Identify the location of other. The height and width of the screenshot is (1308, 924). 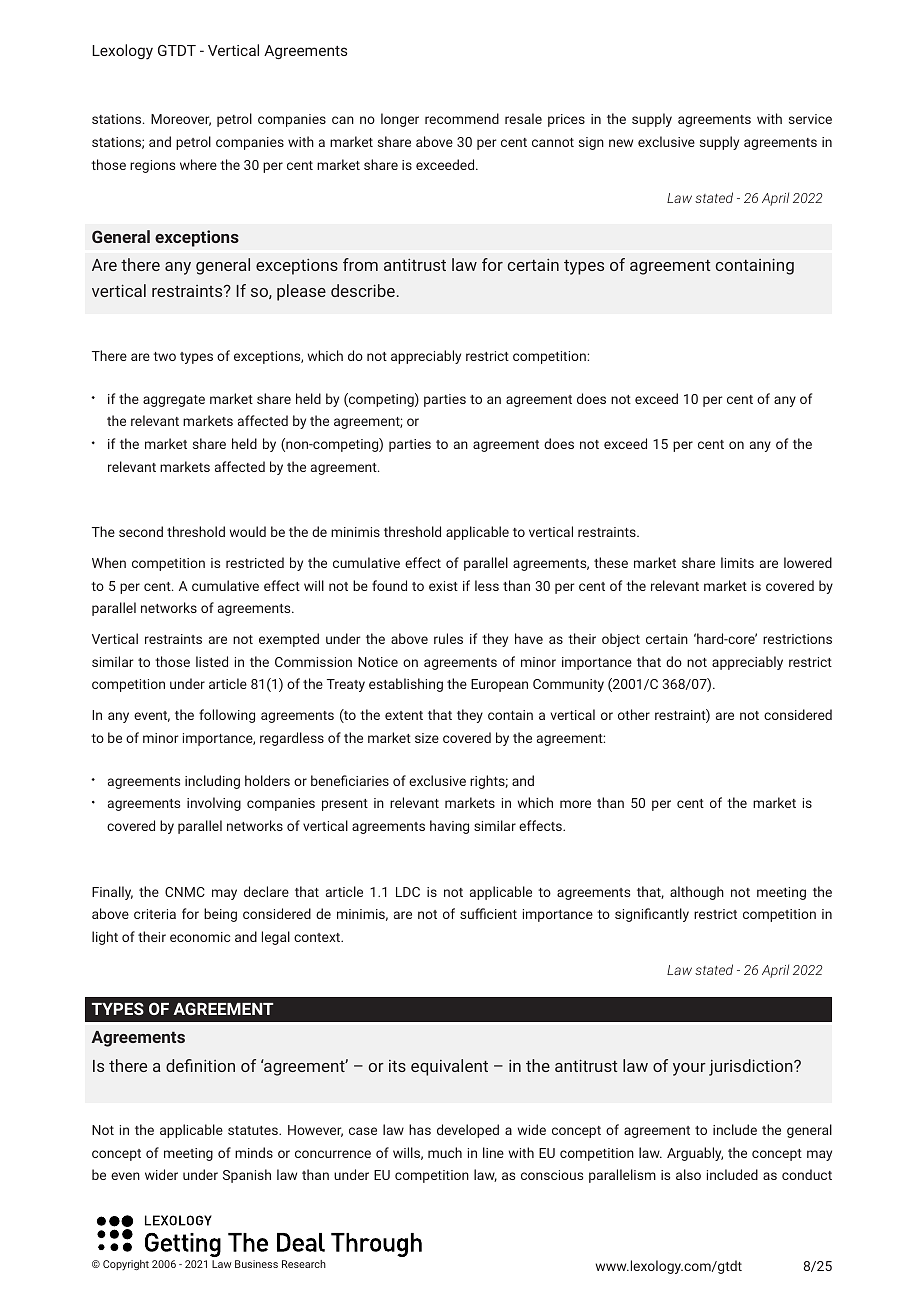
(634, 714).
